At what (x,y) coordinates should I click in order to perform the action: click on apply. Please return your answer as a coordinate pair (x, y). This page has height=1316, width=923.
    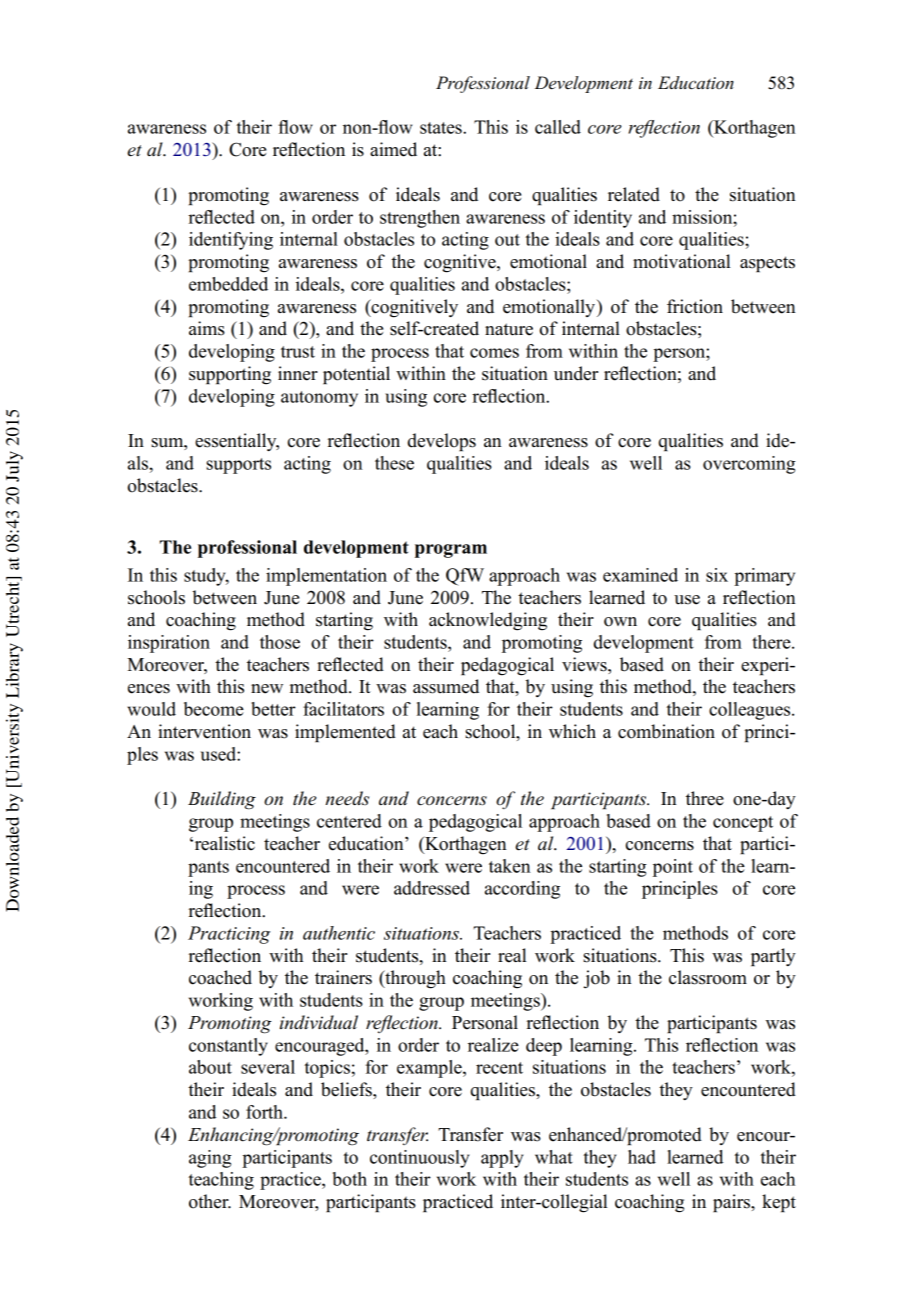
    Looking at the image, I should click on (502, 1159).
